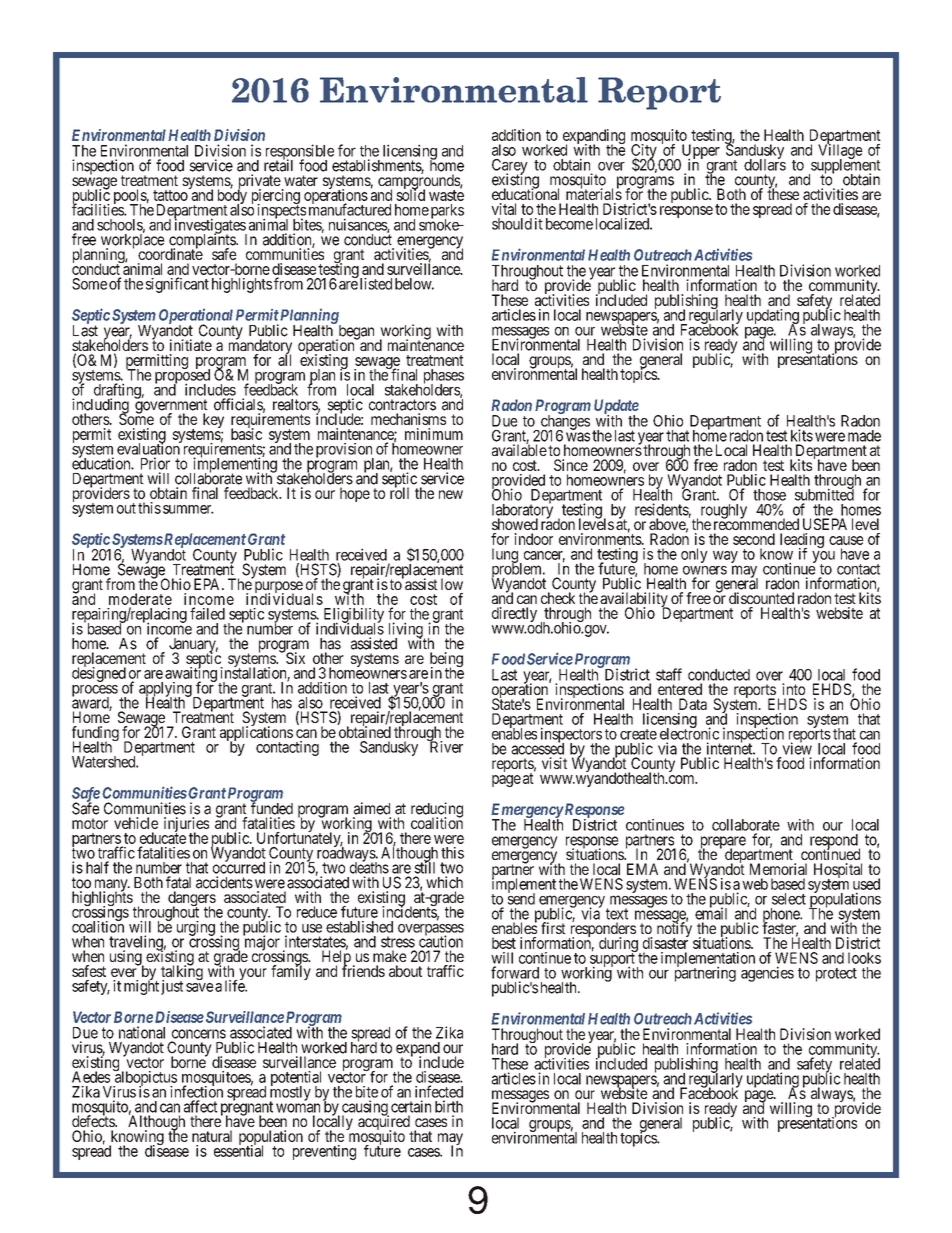  I want to click on waste, so click(446, 195).
